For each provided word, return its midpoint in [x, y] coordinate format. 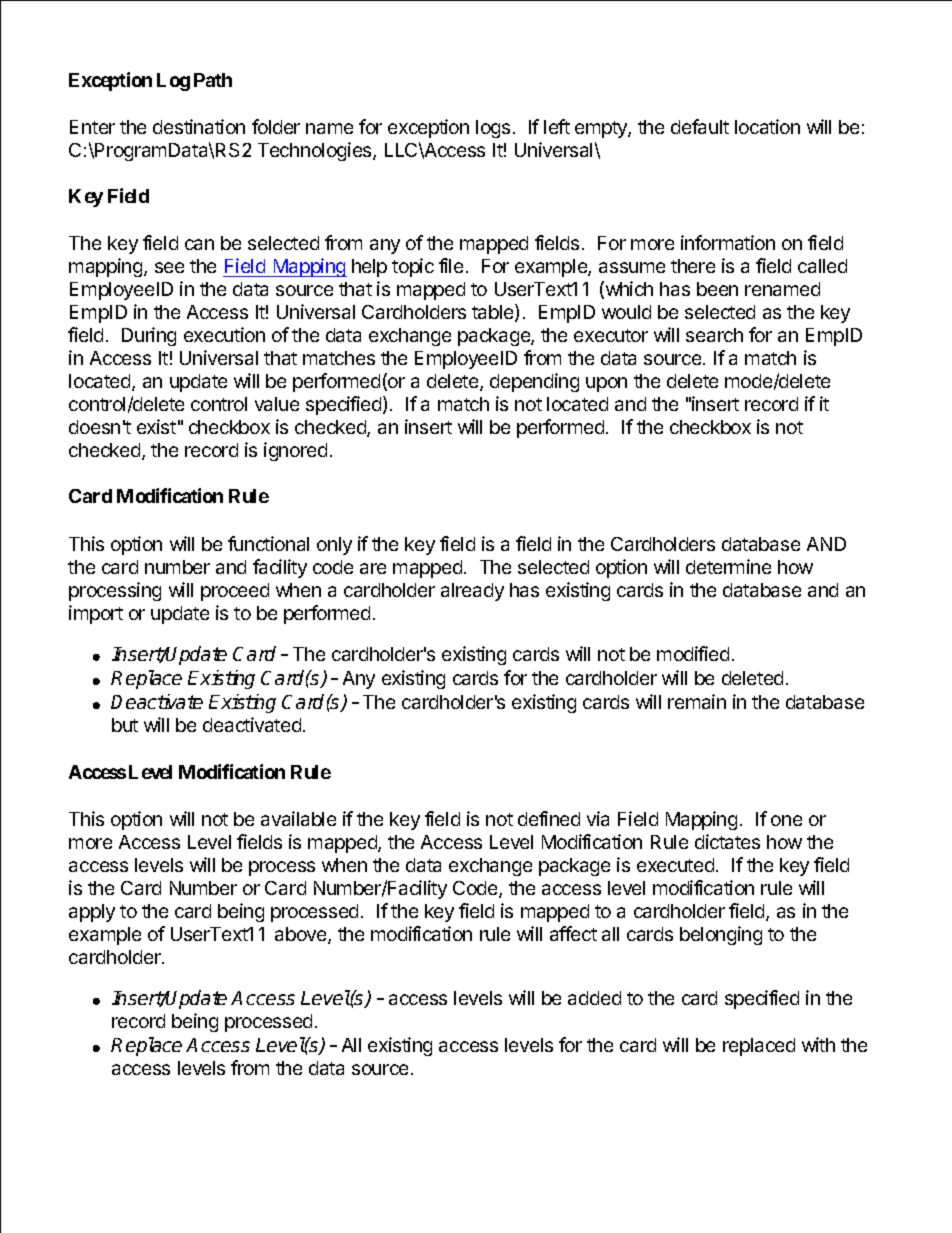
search [714, 335]
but [125, 725]
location [767, 126]
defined [549, 818]
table [494, 313]
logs [493, 129]
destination [199, 126]
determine [728, 566]
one [786, 820]
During [149, 336]
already [472, 592]
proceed [235, 592]
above [302, 935]
